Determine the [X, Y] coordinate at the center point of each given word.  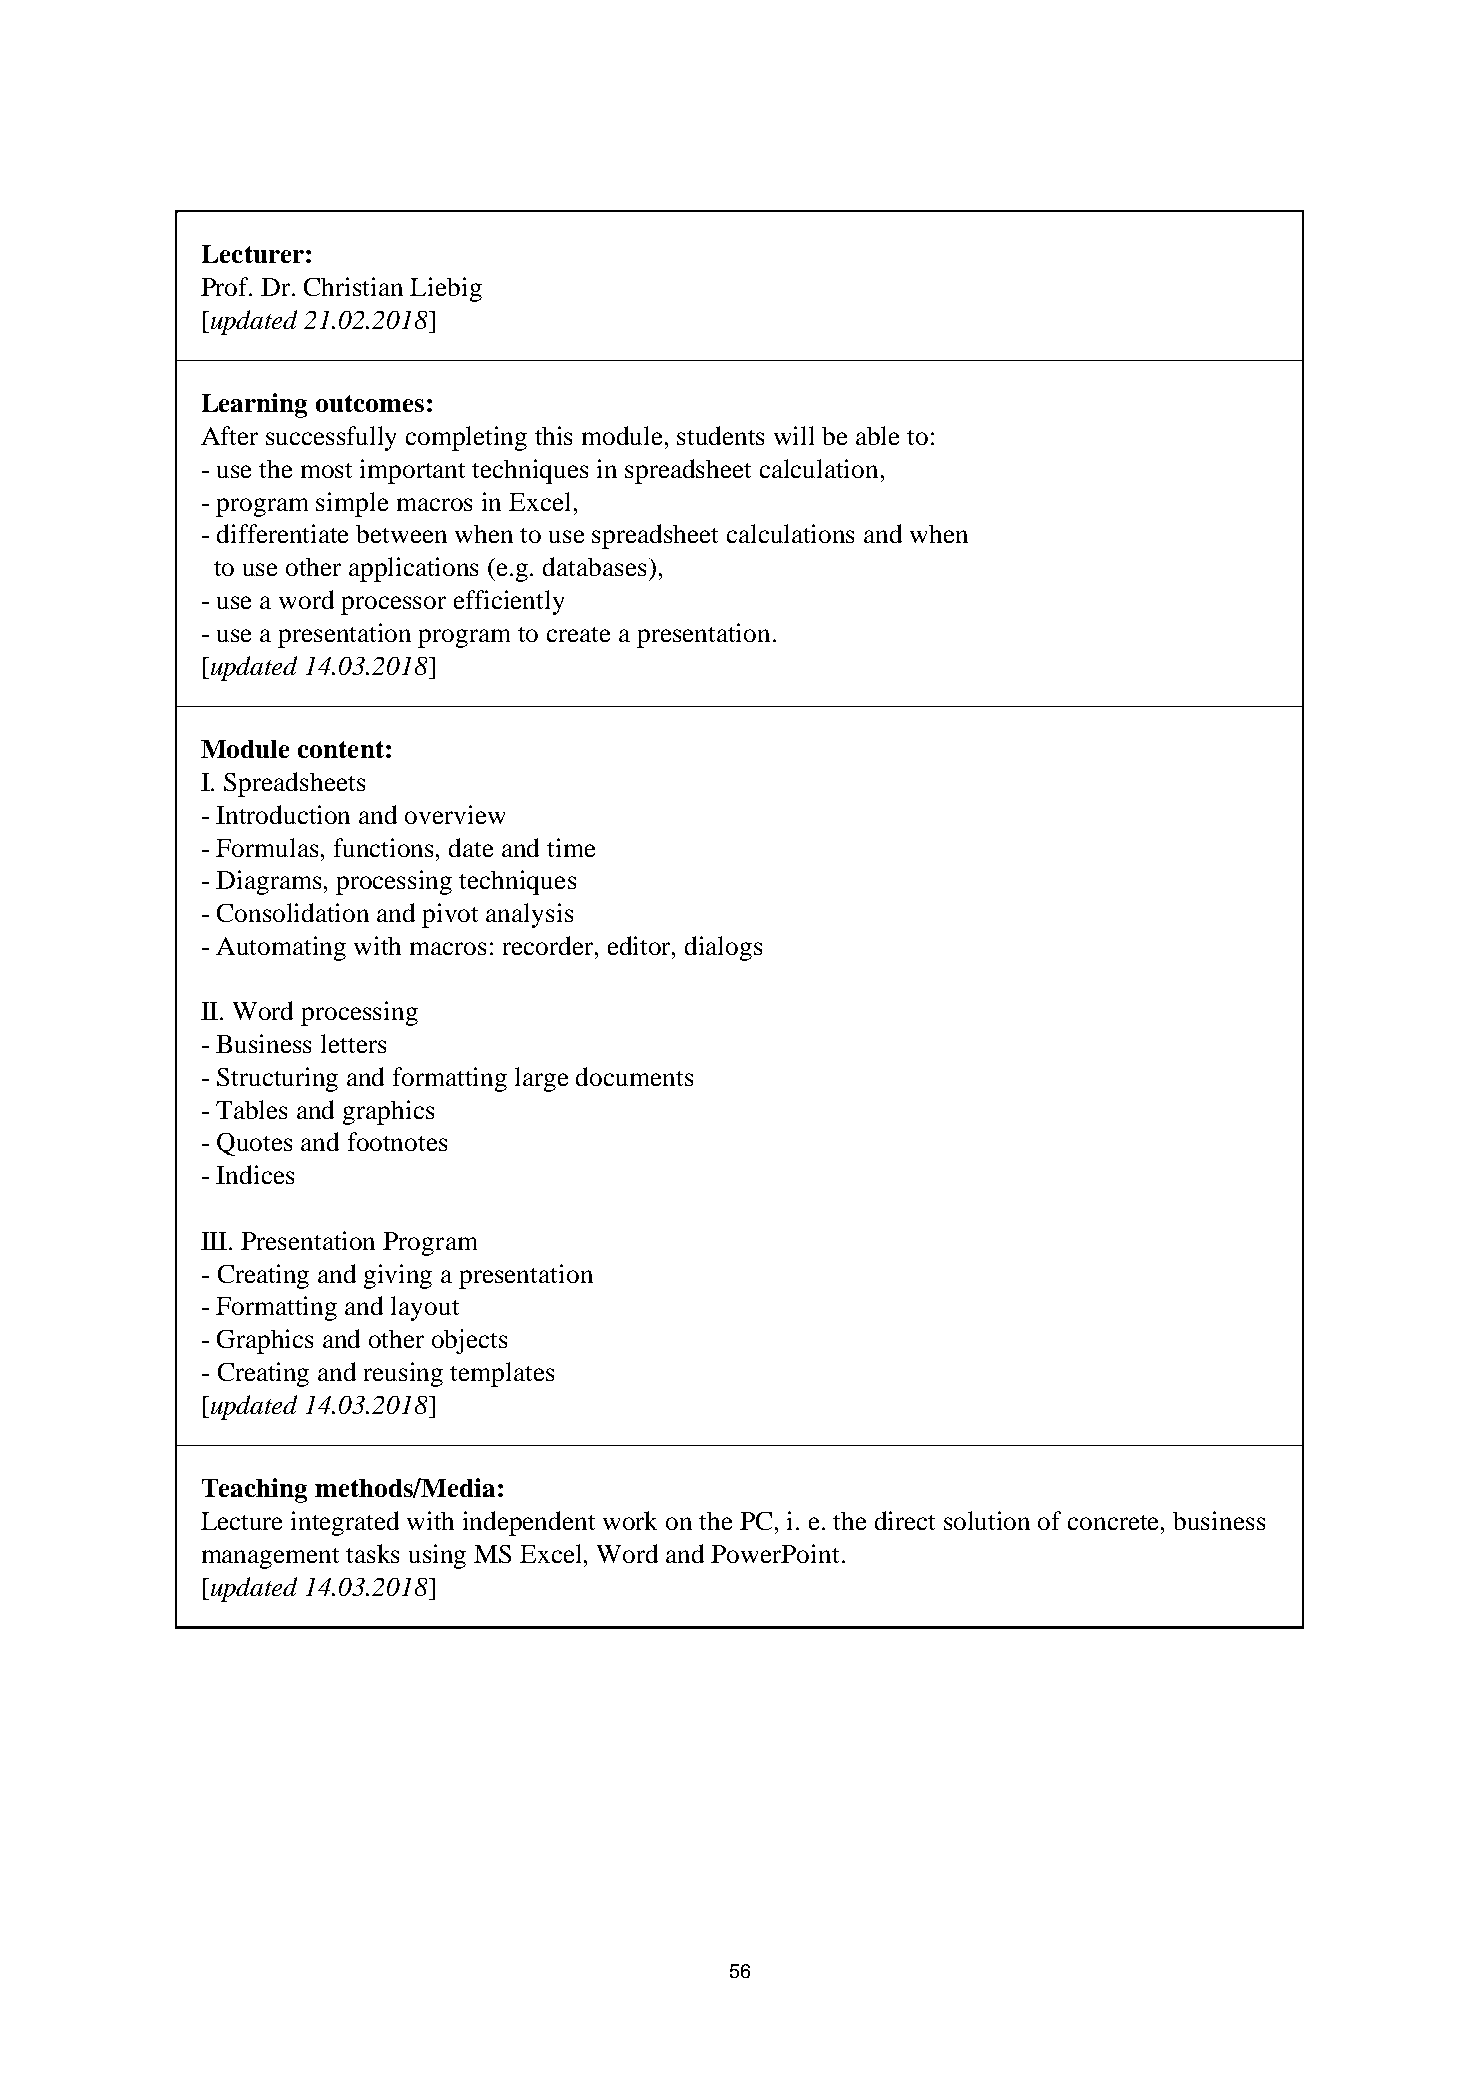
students [720, 435]
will [794, 435]
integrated [345, 1523]
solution [987, 1520]
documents [634, 1076]
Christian [353, 286]
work [630, 1520]
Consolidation [293, 912]
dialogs [723, 948]
